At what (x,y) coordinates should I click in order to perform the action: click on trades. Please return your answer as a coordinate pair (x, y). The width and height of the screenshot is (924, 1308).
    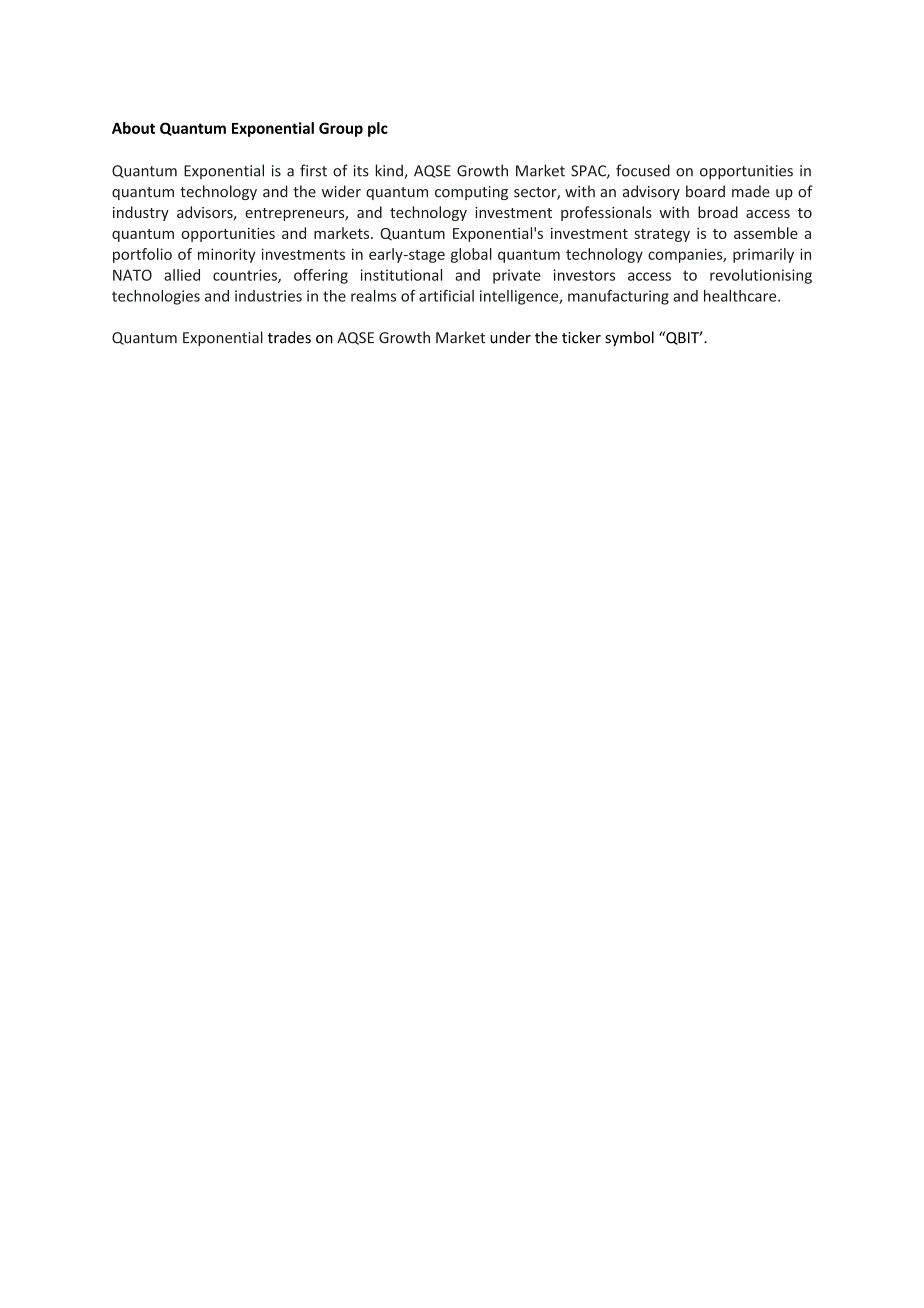
    Looking at the image, I should click on (289, 337).
